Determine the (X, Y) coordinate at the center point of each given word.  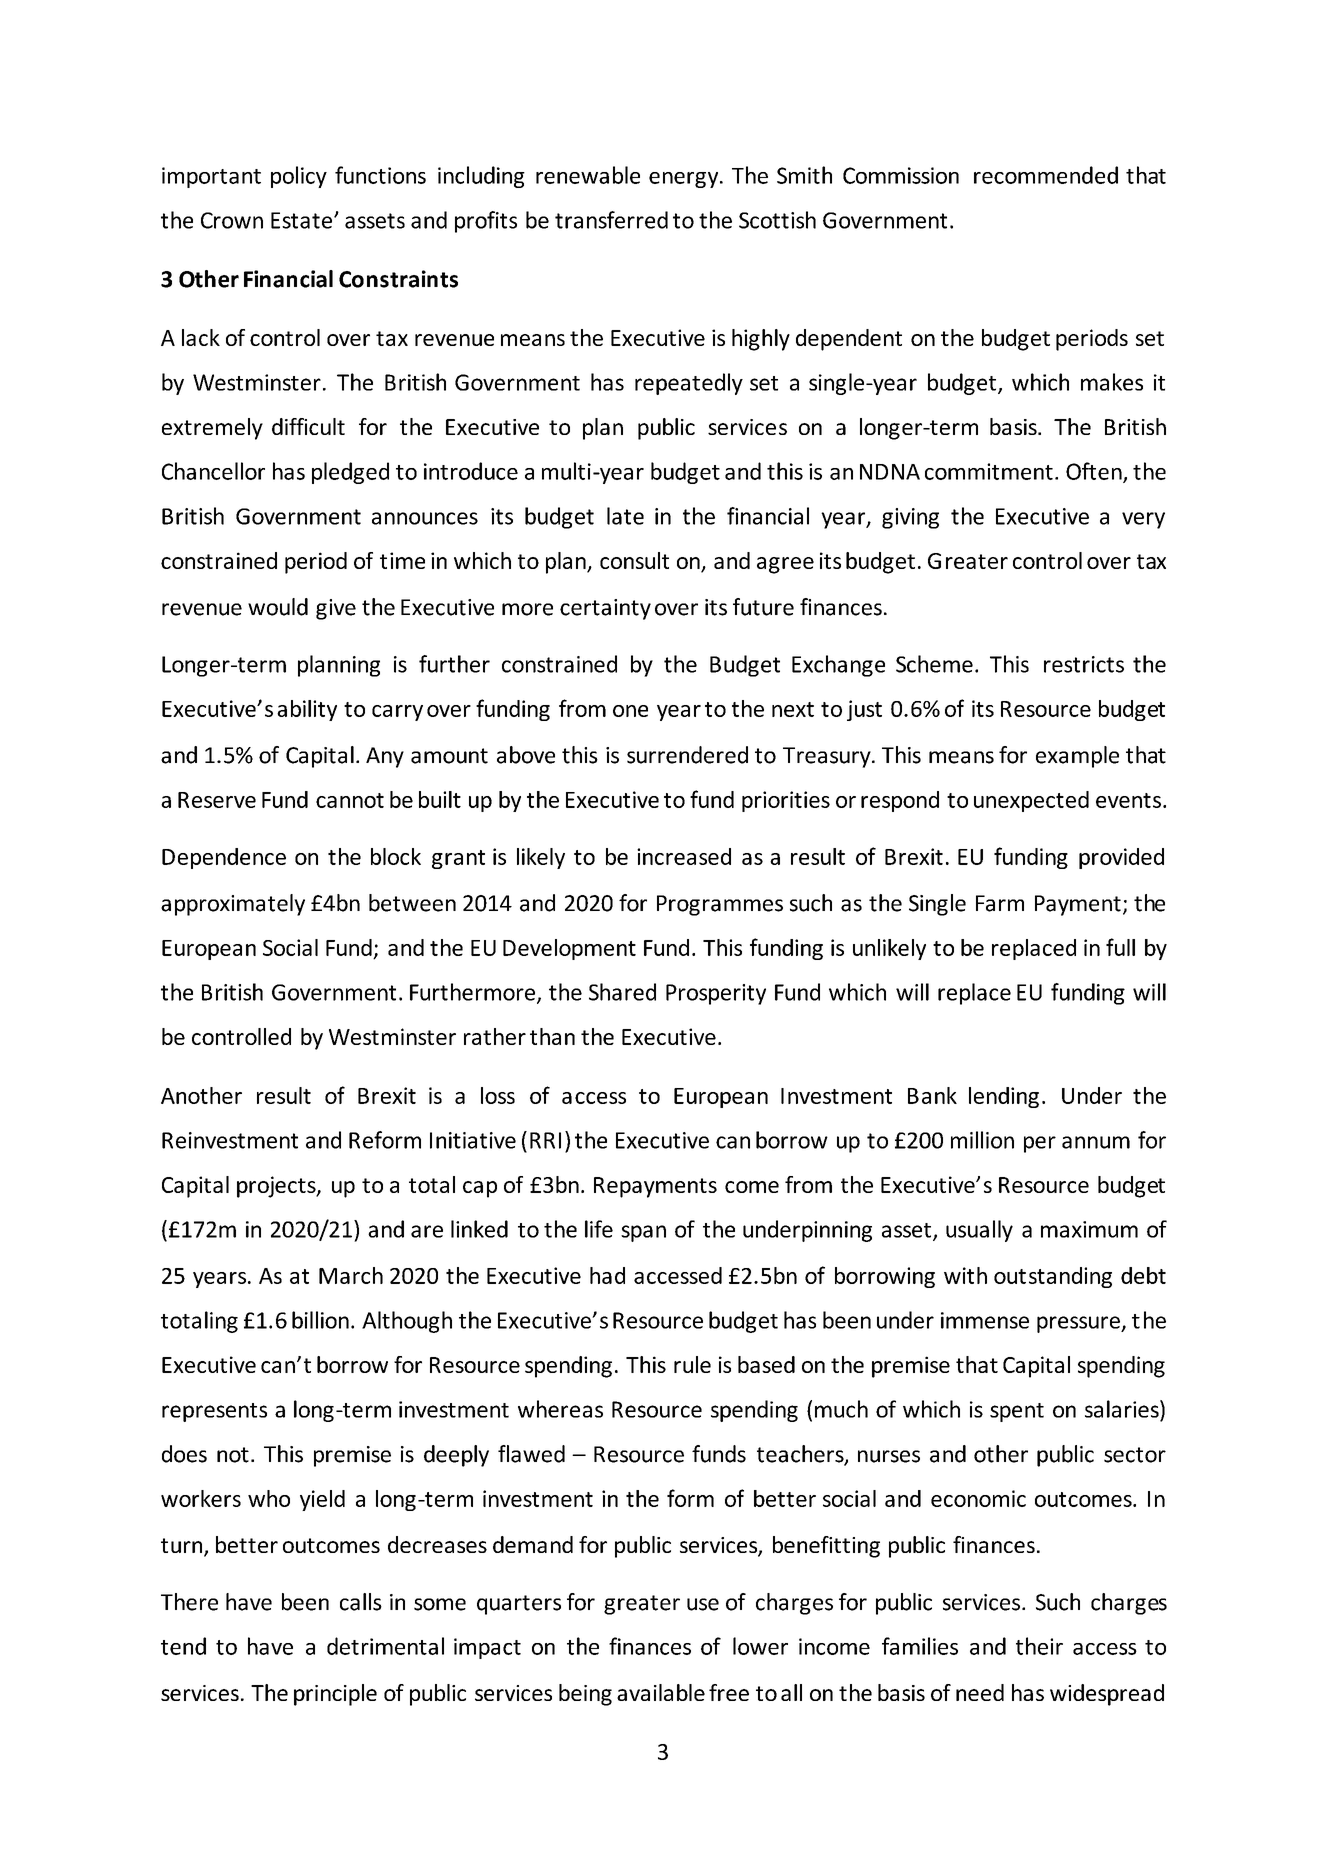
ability (307, 710)
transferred (611, 220)
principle (335, 1695)
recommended (1046, 175)
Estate (303, 220)
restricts (1084, 664)
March (351, 1275)
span (643, 1233)
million (982, 1140)
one (630, 711)
